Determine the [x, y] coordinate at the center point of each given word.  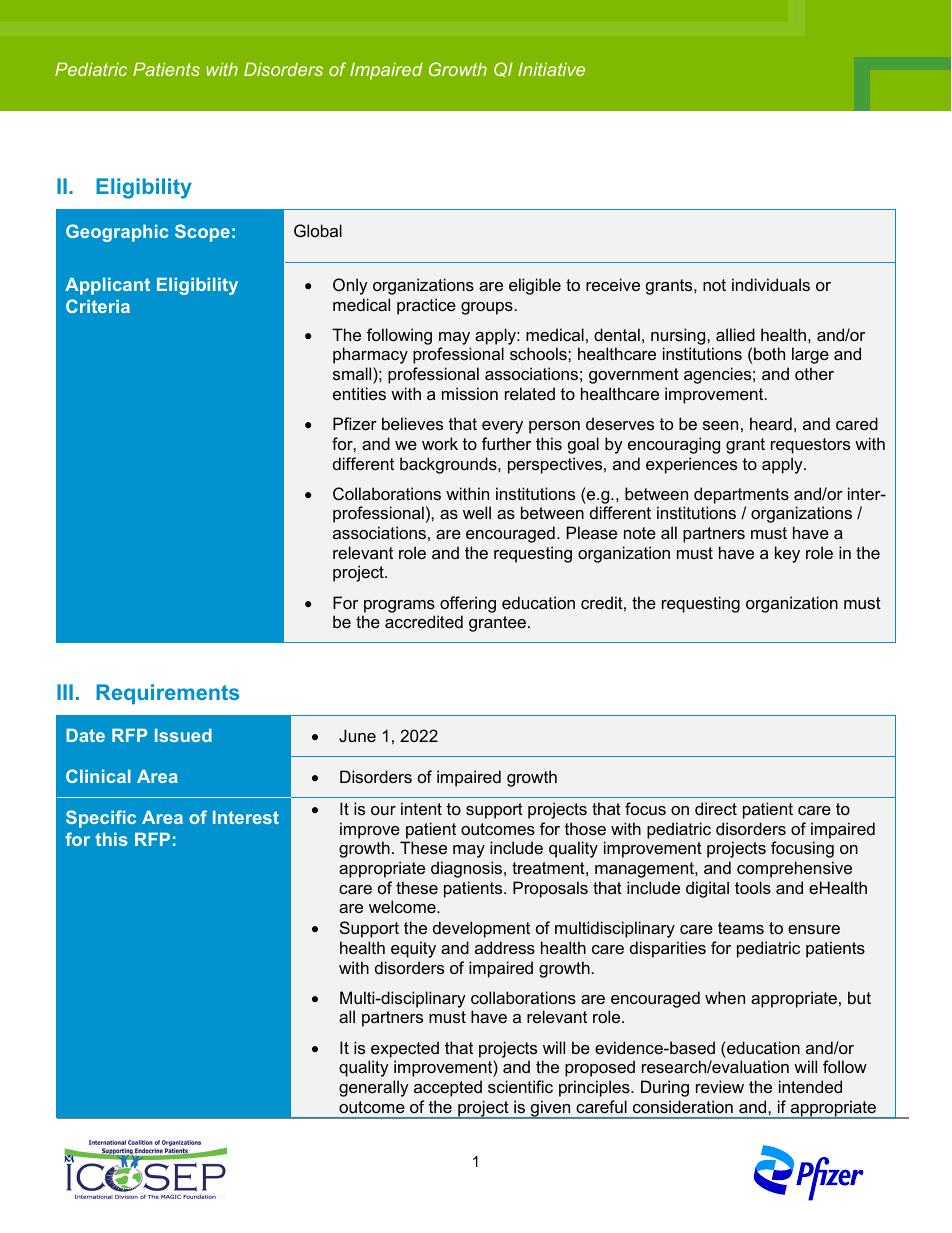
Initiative [551, 69]
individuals [771, 284]
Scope [202, 233]
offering [468, 604]
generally [374, 1088]
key [787, 554]
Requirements [167, 694]
